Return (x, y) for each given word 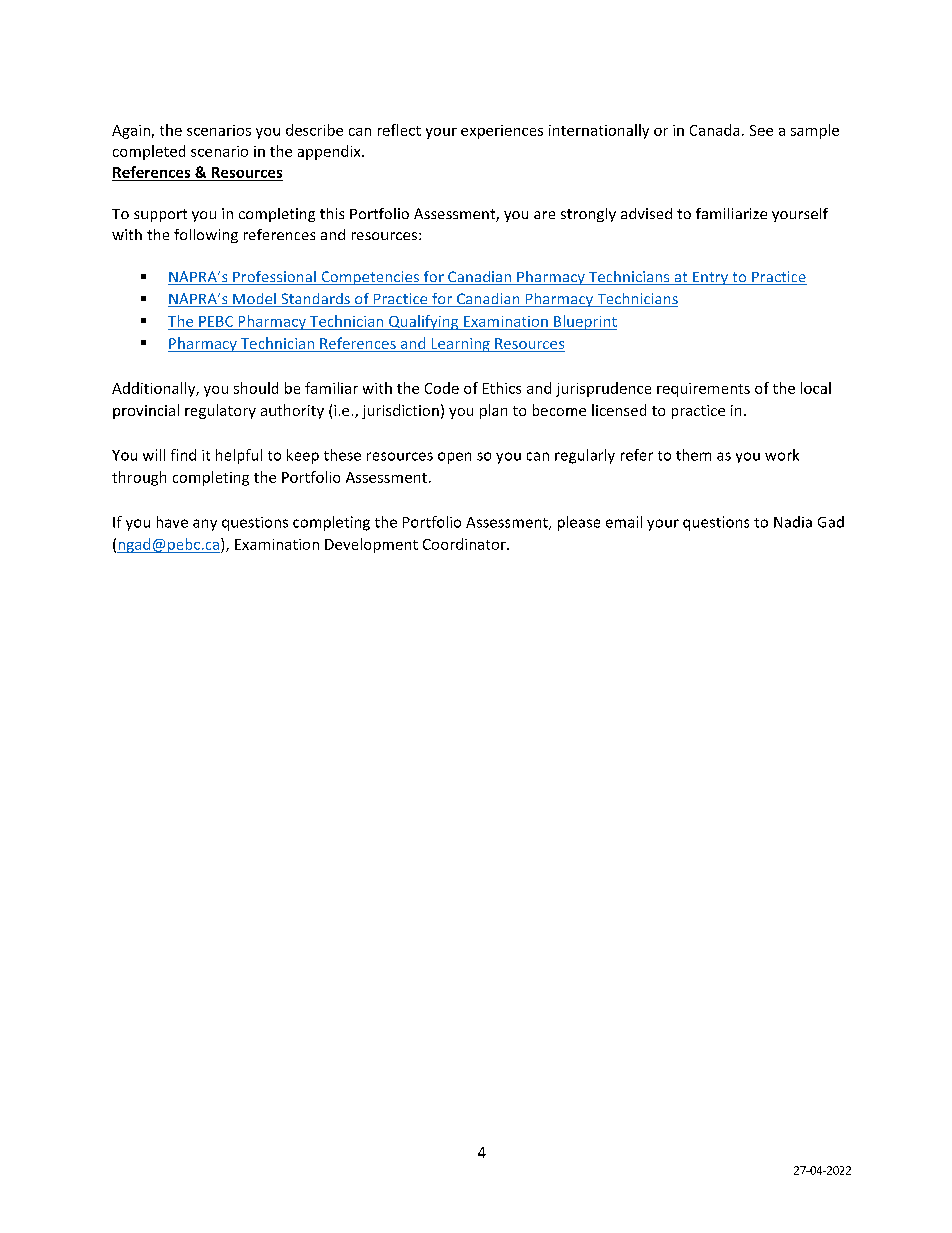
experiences (502, 132)
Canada (714, 130)
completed (149, 152)
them (693, 455)
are (544, 215)
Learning (460, 345)
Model (254, 300)
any (205, 525)
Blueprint (584, 322)
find (183, 455)
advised (646, 213)
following (206, 236)
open (454, 458)
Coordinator (465, 544)
